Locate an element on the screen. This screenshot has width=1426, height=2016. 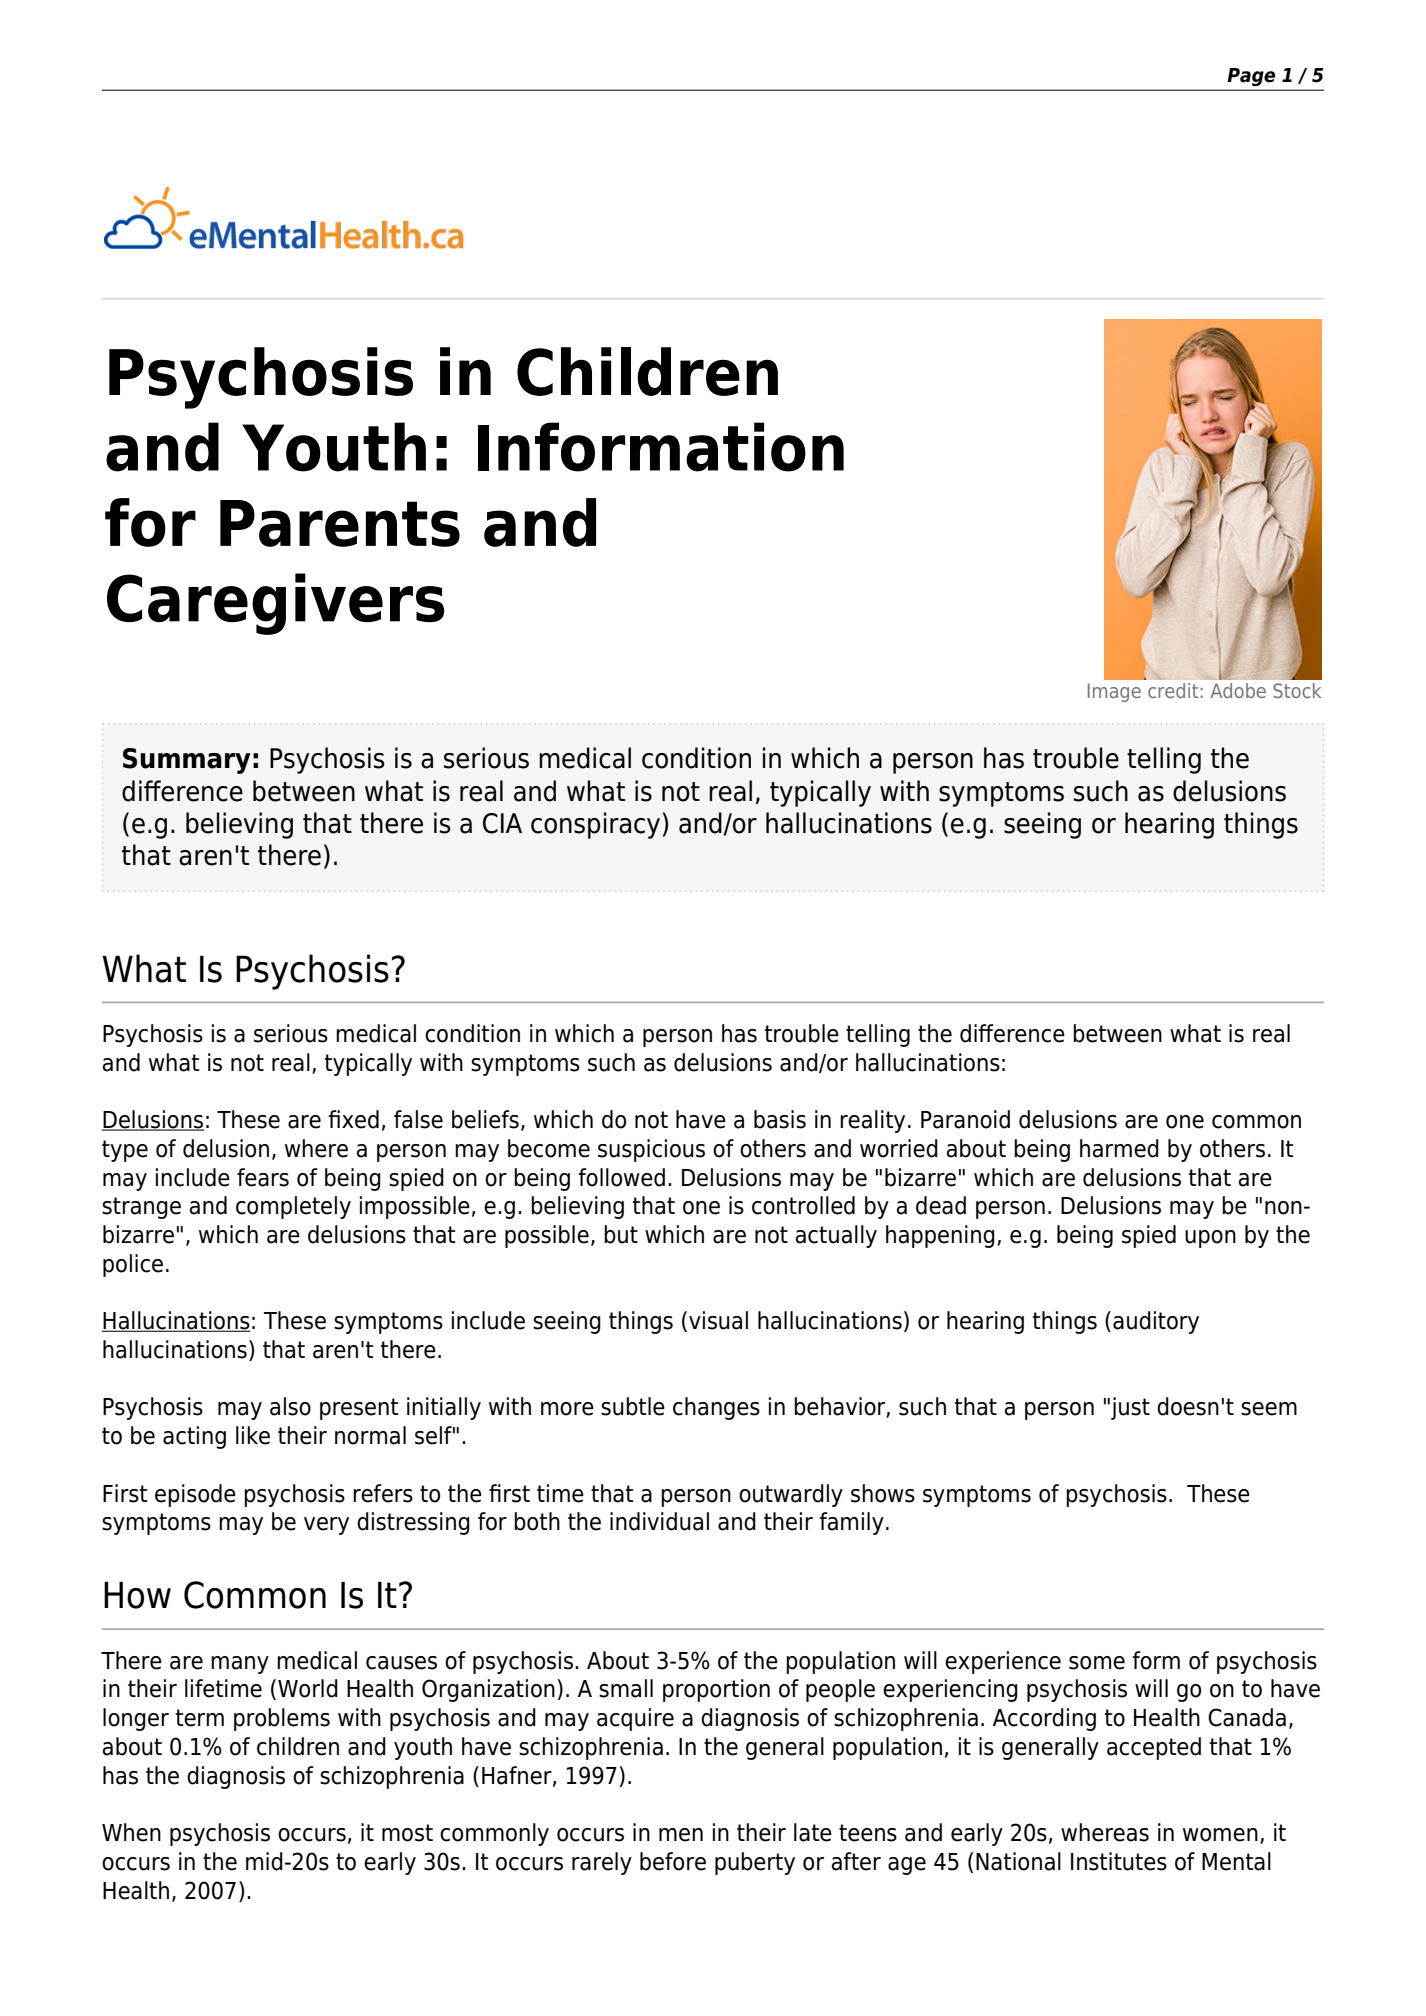
Institutes is located at coordinates (1119, 1861).
